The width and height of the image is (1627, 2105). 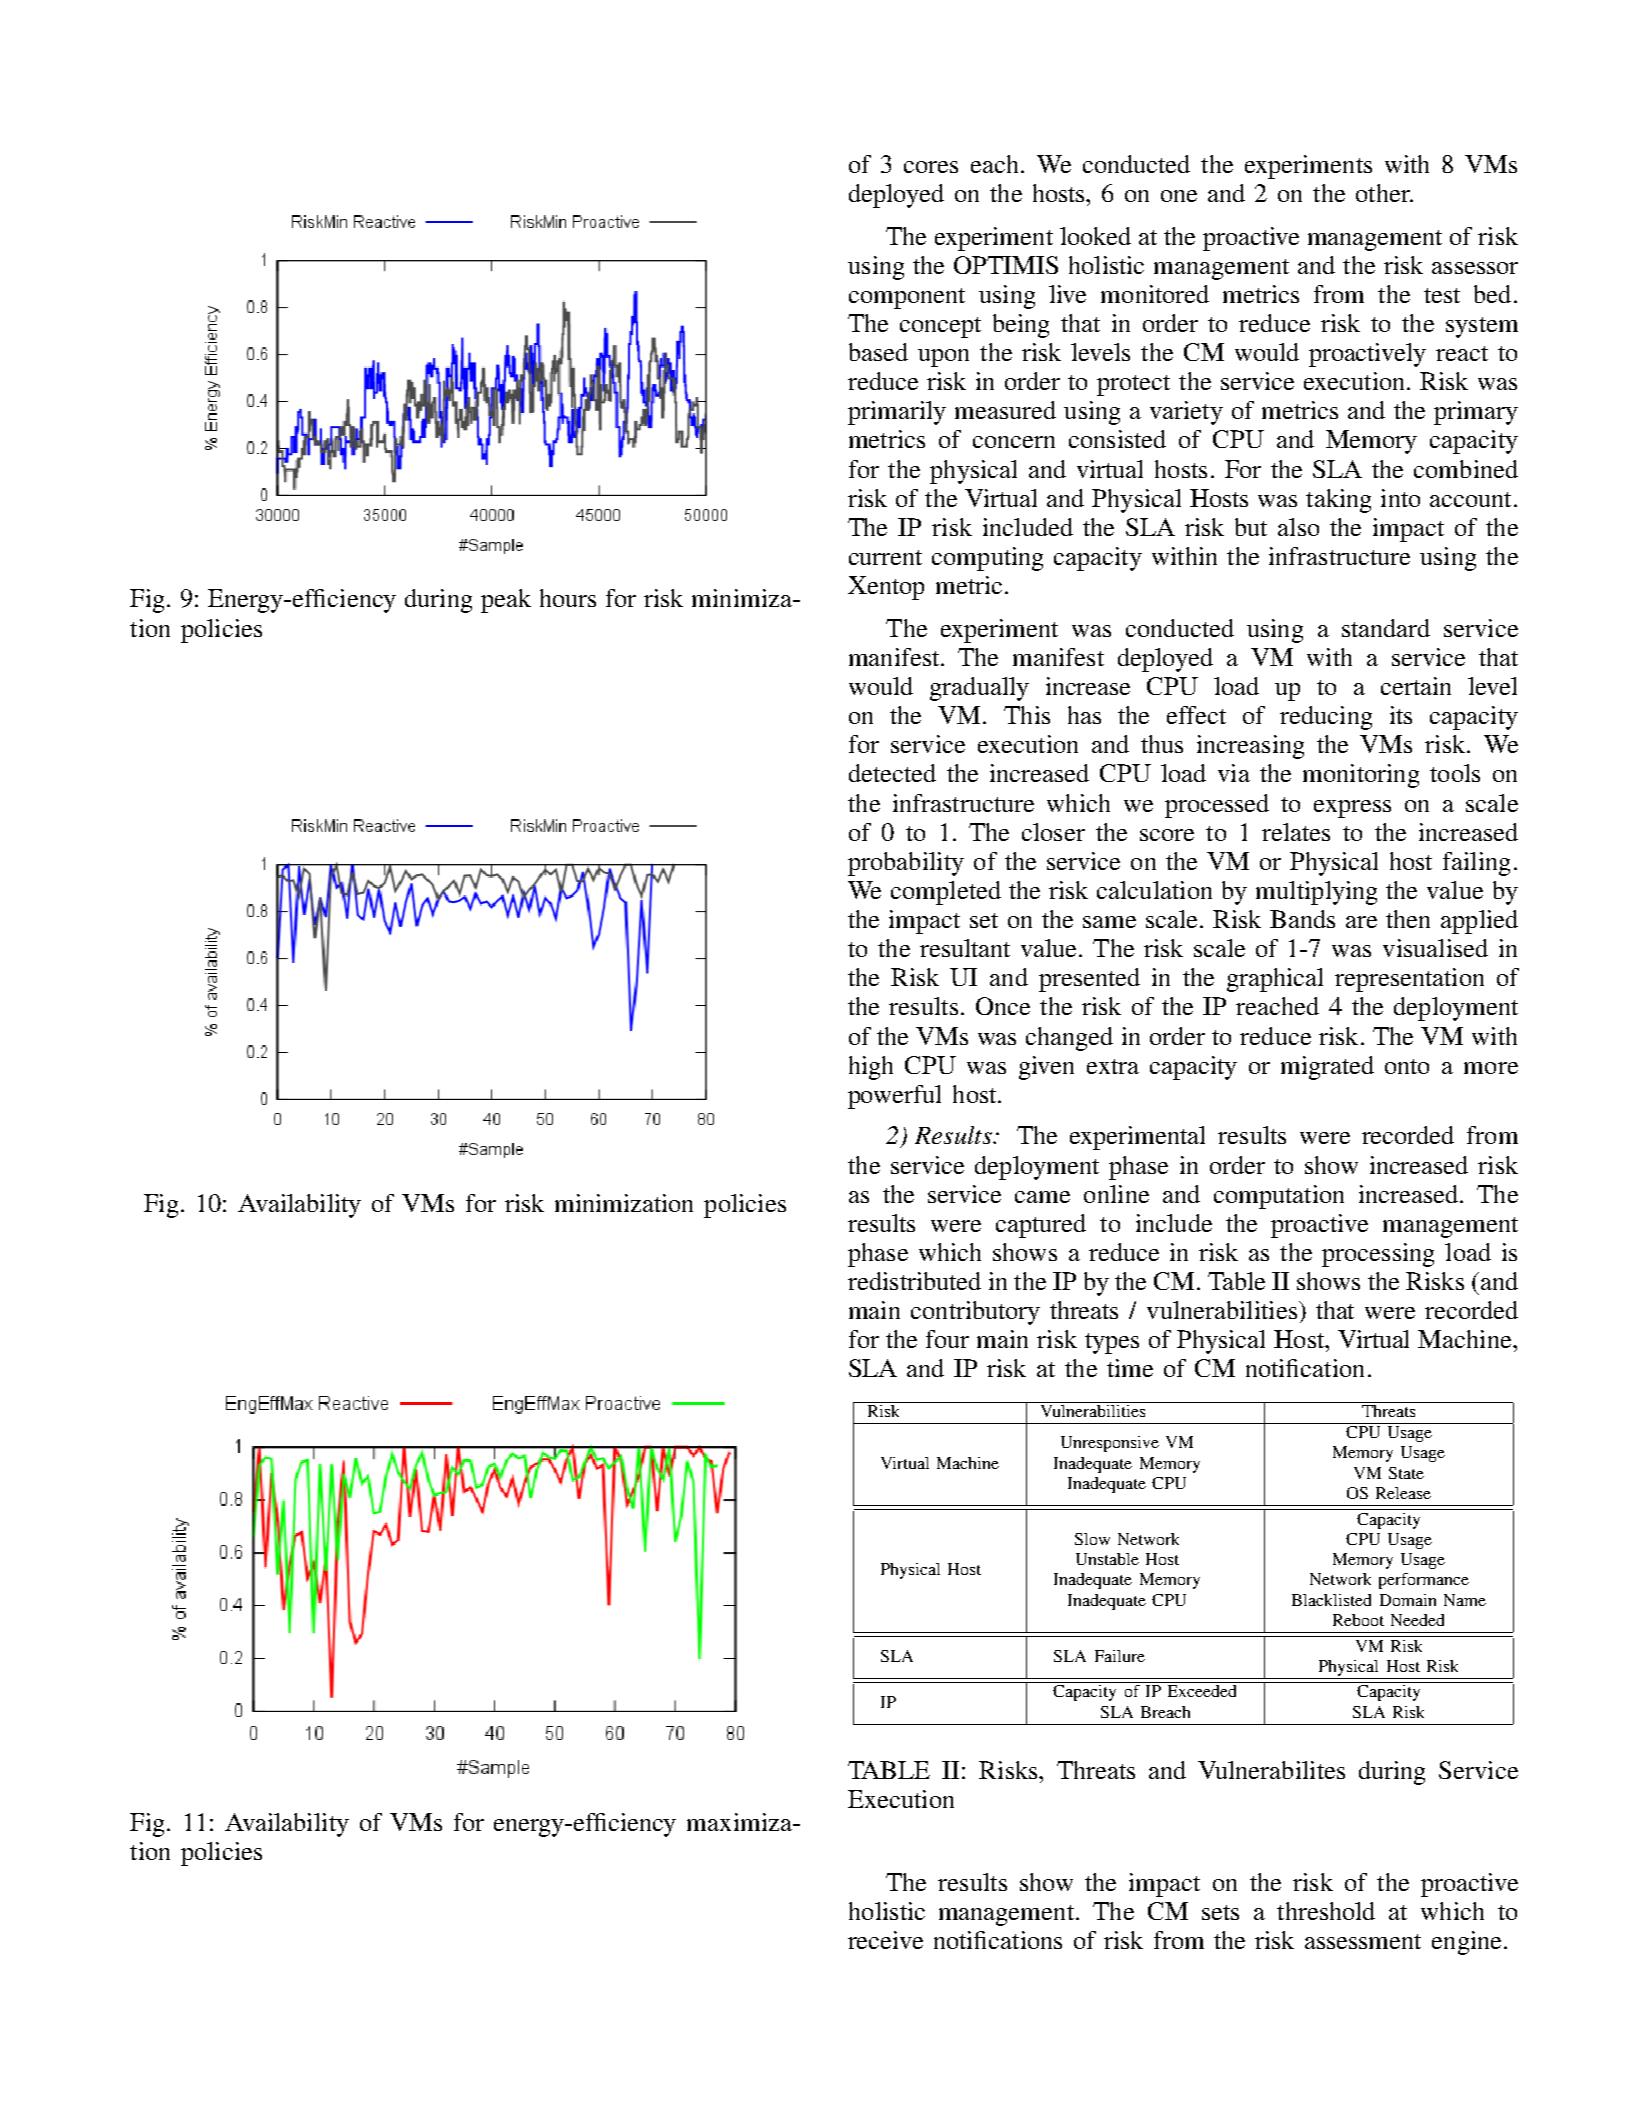 What do you see at coordinates (947, 1339) in the image?
I see `four` at bounding box center [947, 1339].
